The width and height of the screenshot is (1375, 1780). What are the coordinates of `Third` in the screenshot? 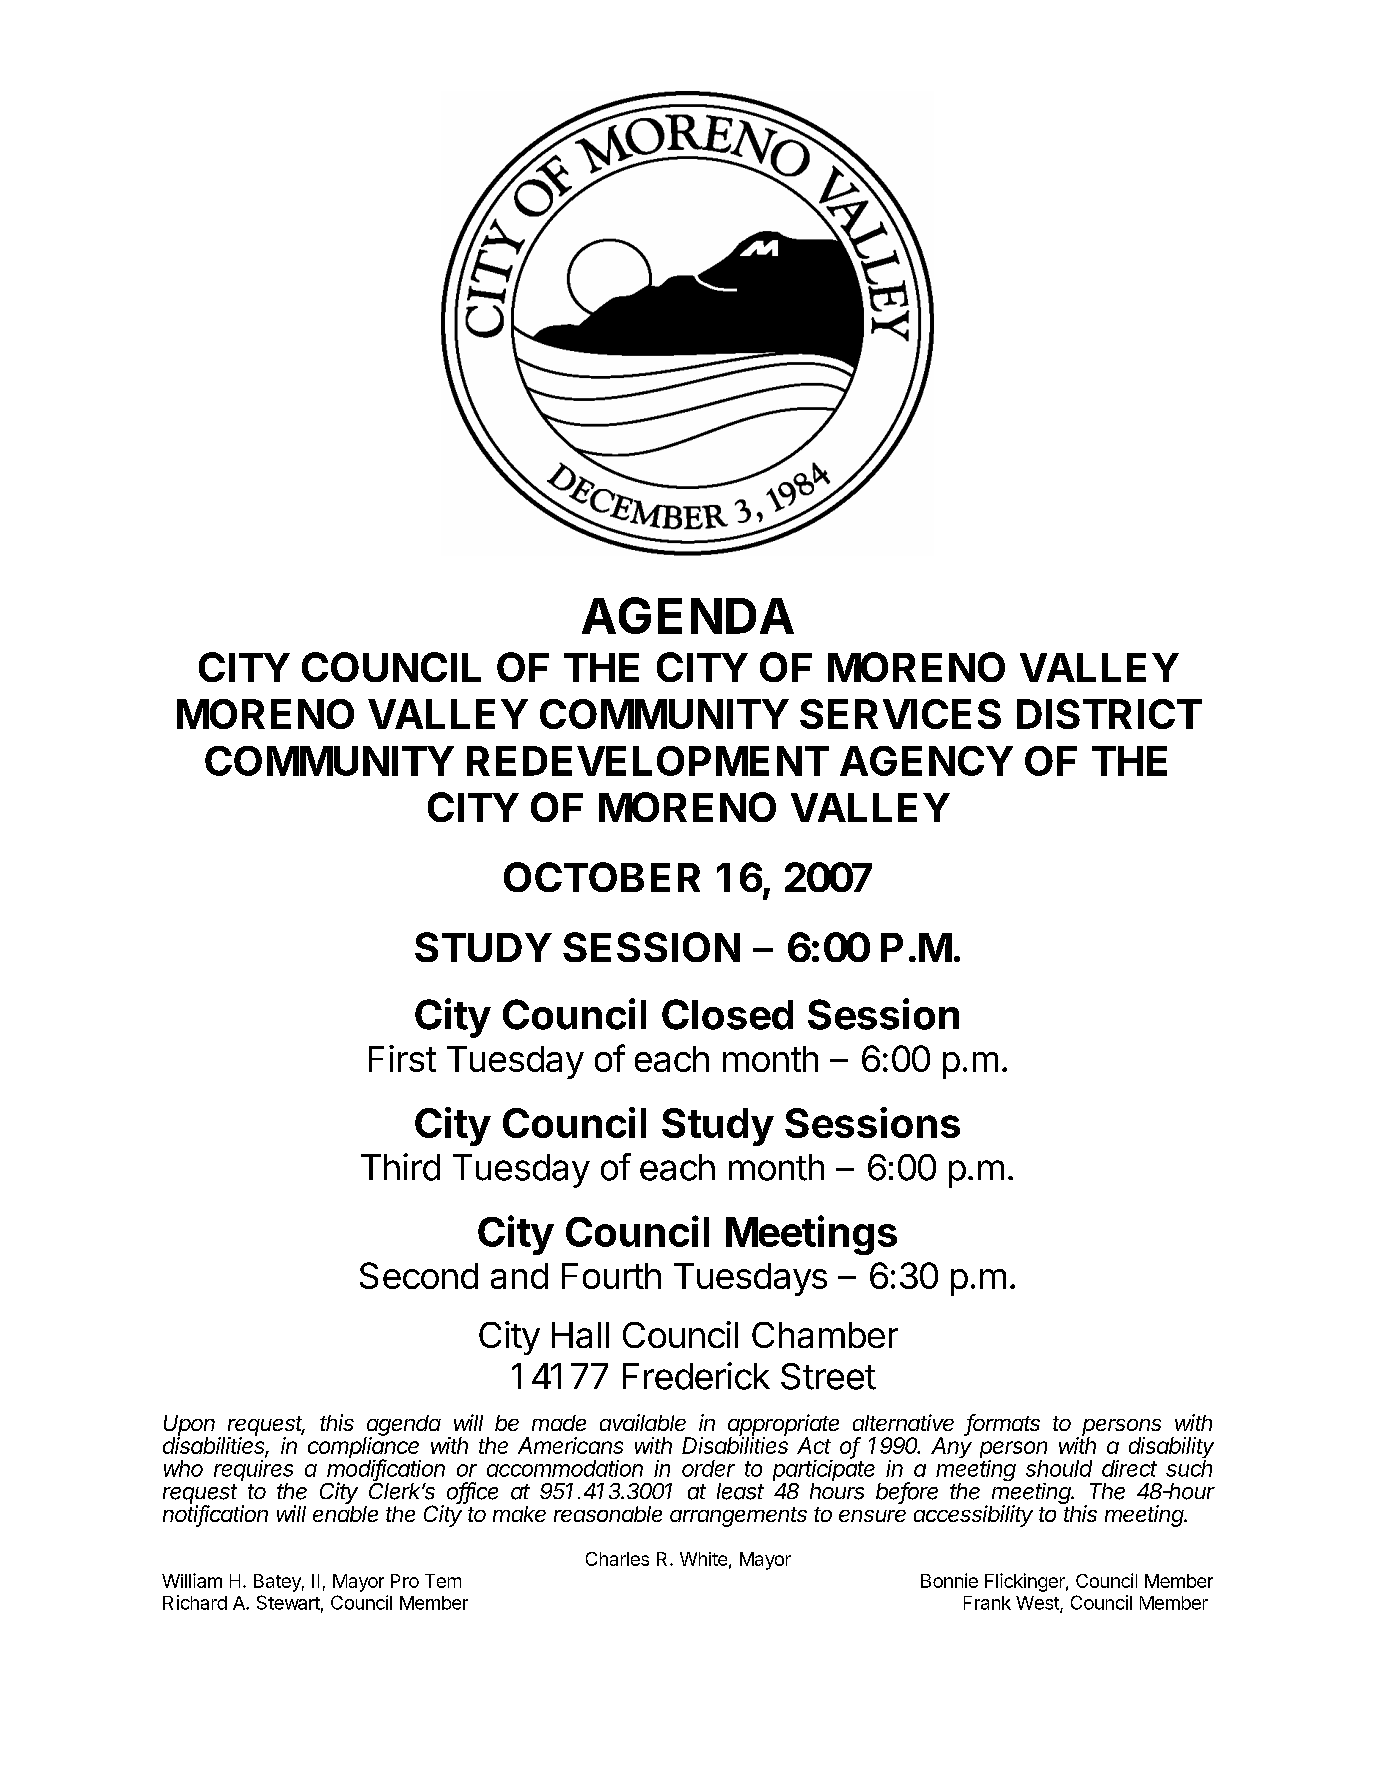 It's located at (400, 1167).
